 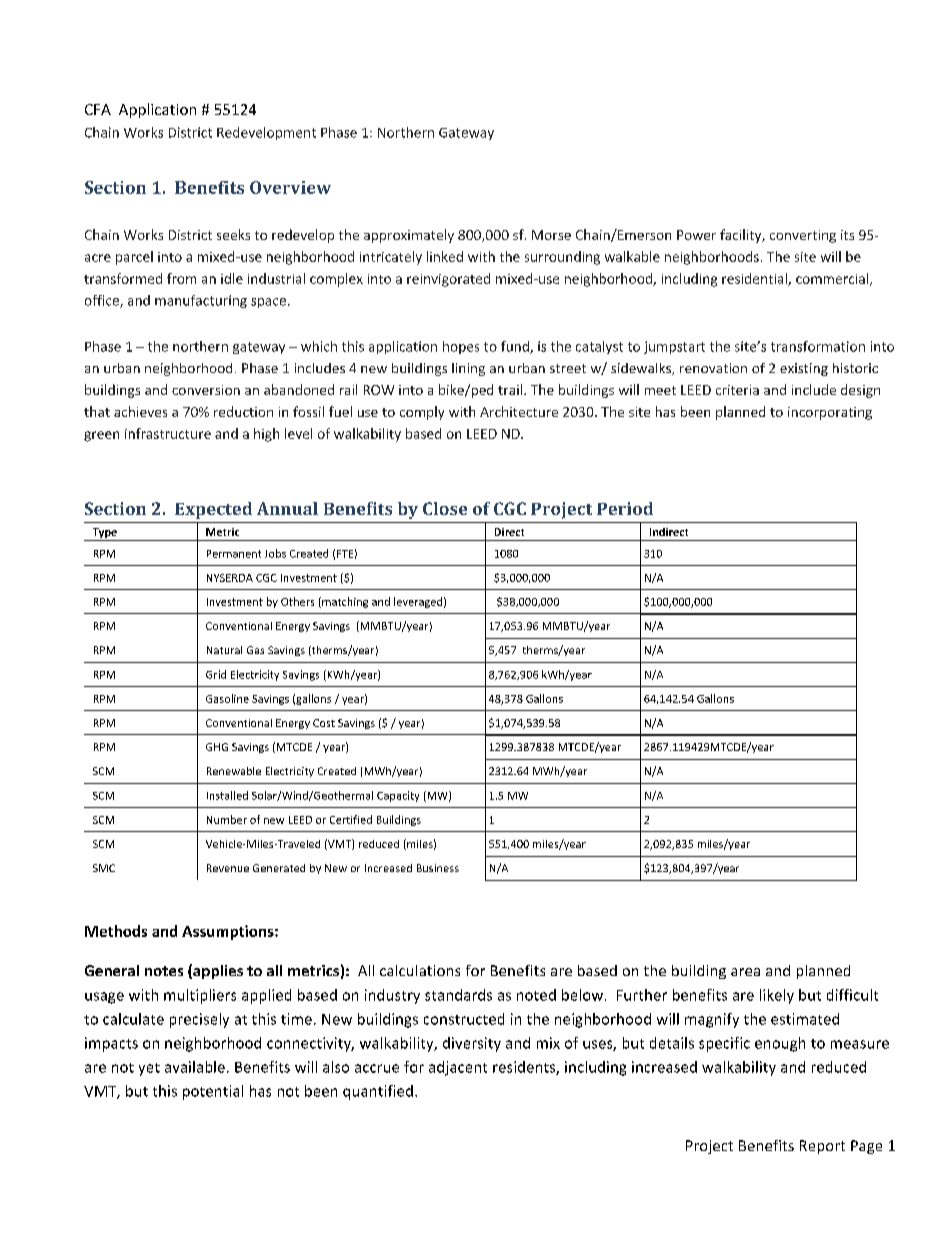 What do you see at coordinates (224, 650) in the image?
I see `Natural` at bounding box center [224, 650].
